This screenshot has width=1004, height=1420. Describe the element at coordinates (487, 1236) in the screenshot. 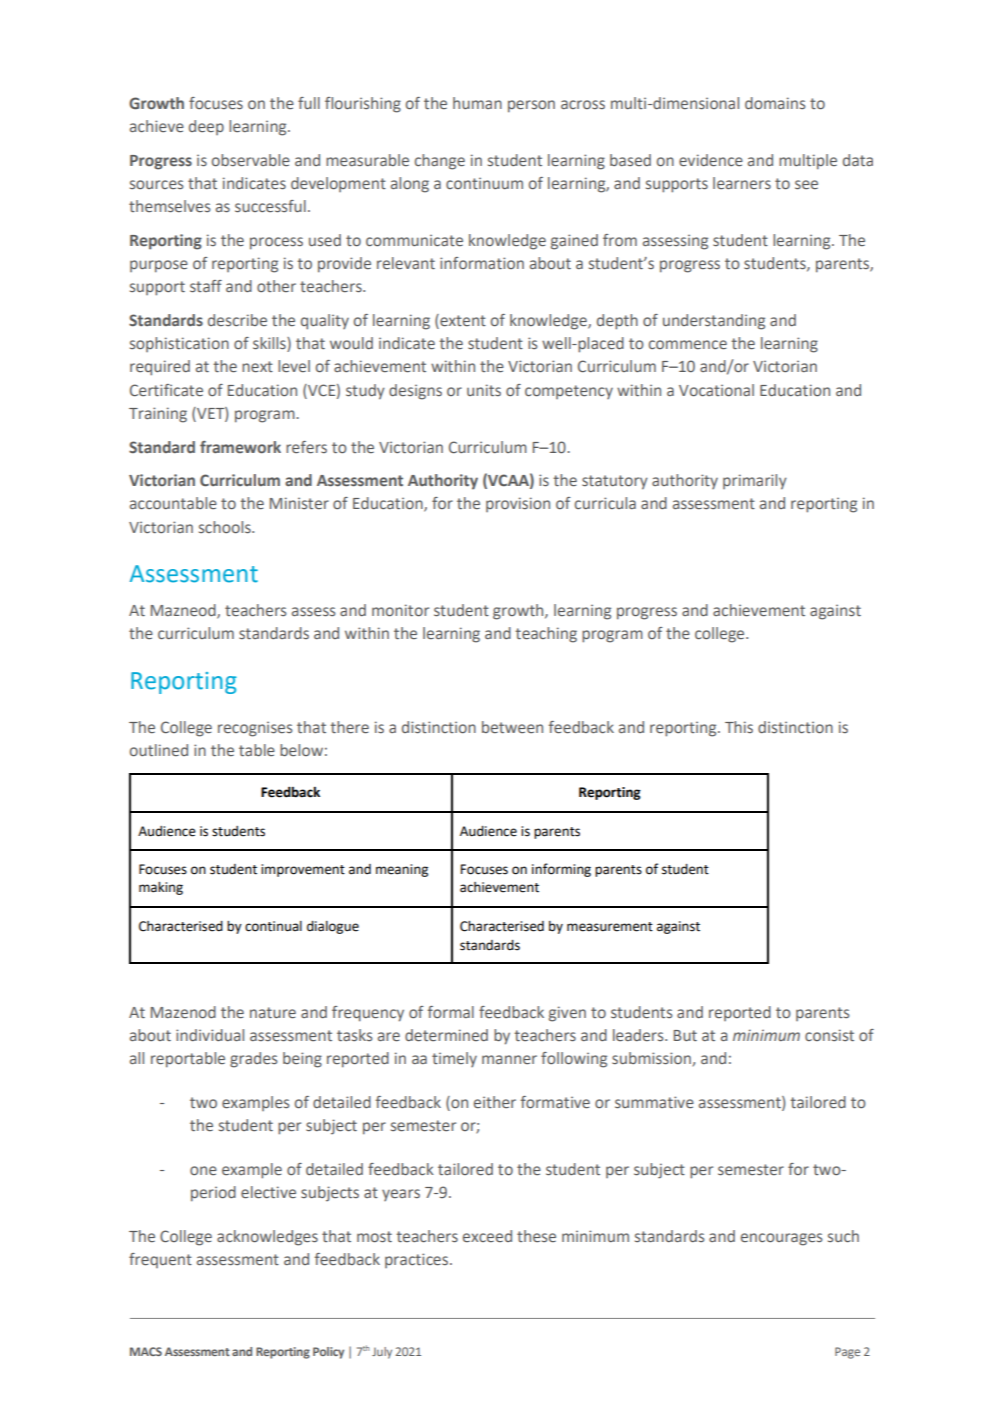

I see `exceed` at that location.
